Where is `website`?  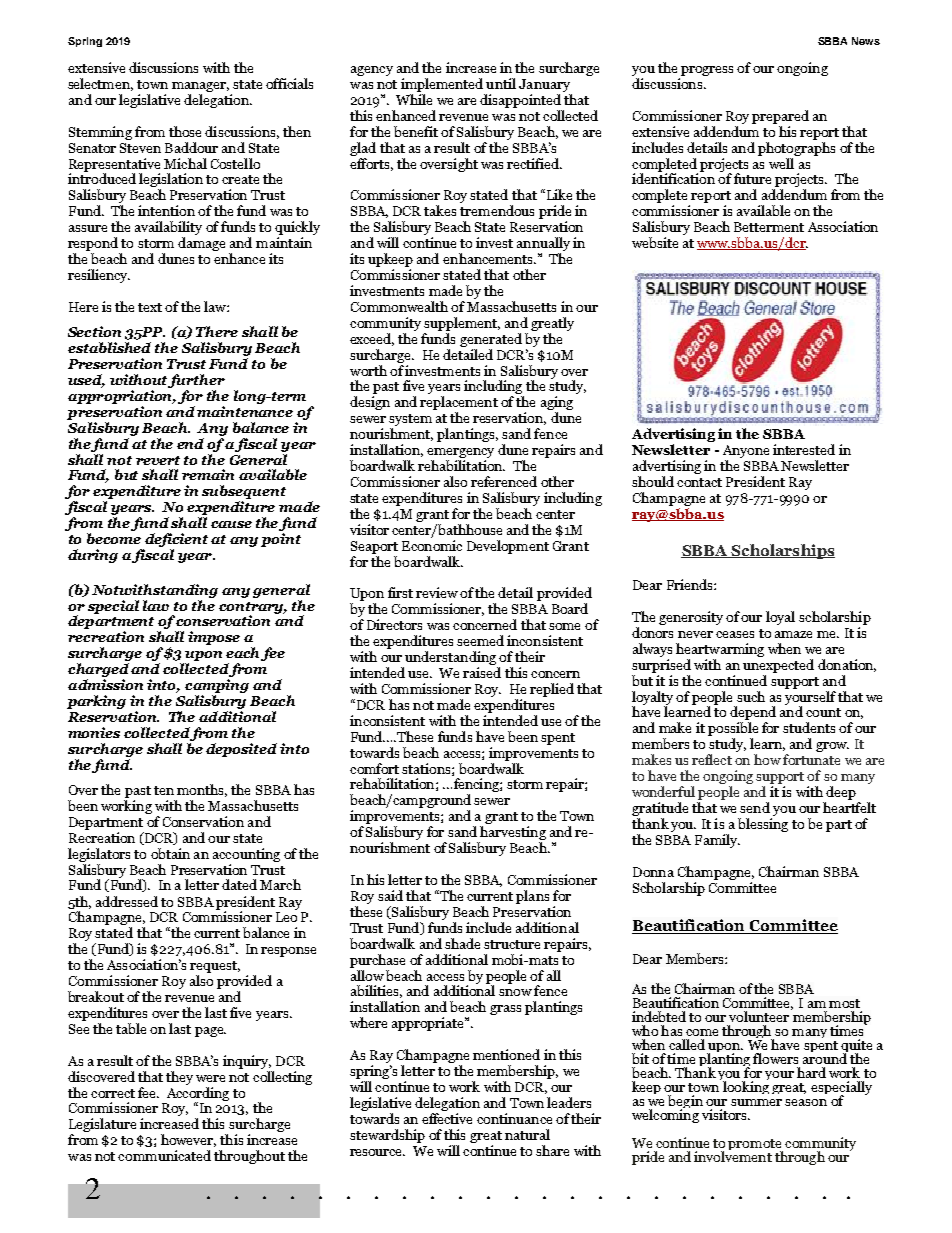 website is located at coordinates (655, 242).
